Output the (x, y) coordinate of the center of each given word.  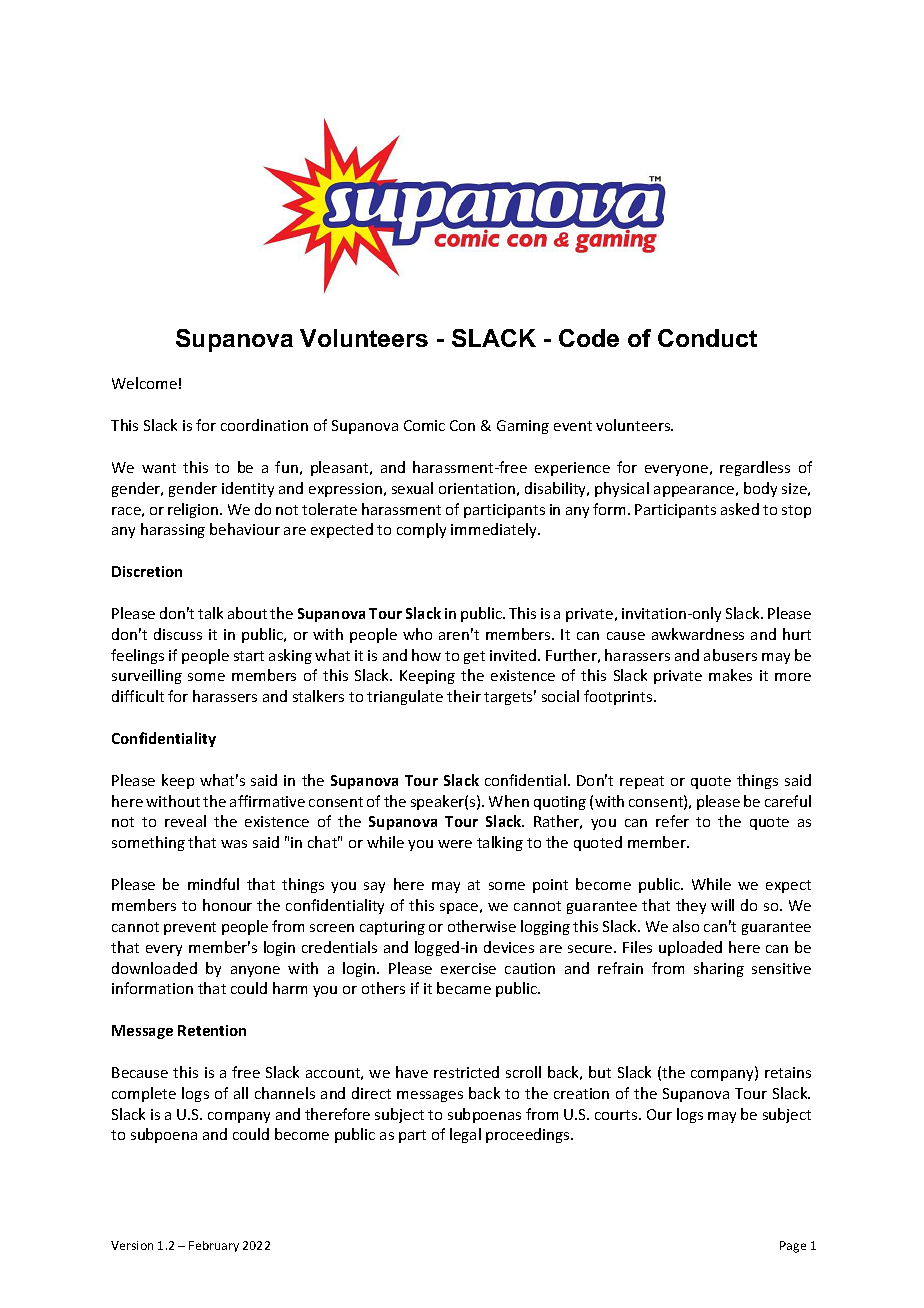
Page (793, 1247)
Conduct (707, 338)
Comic (424, 425)
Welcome (144, 383)
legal (465, 1135)
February (214, 1246)
